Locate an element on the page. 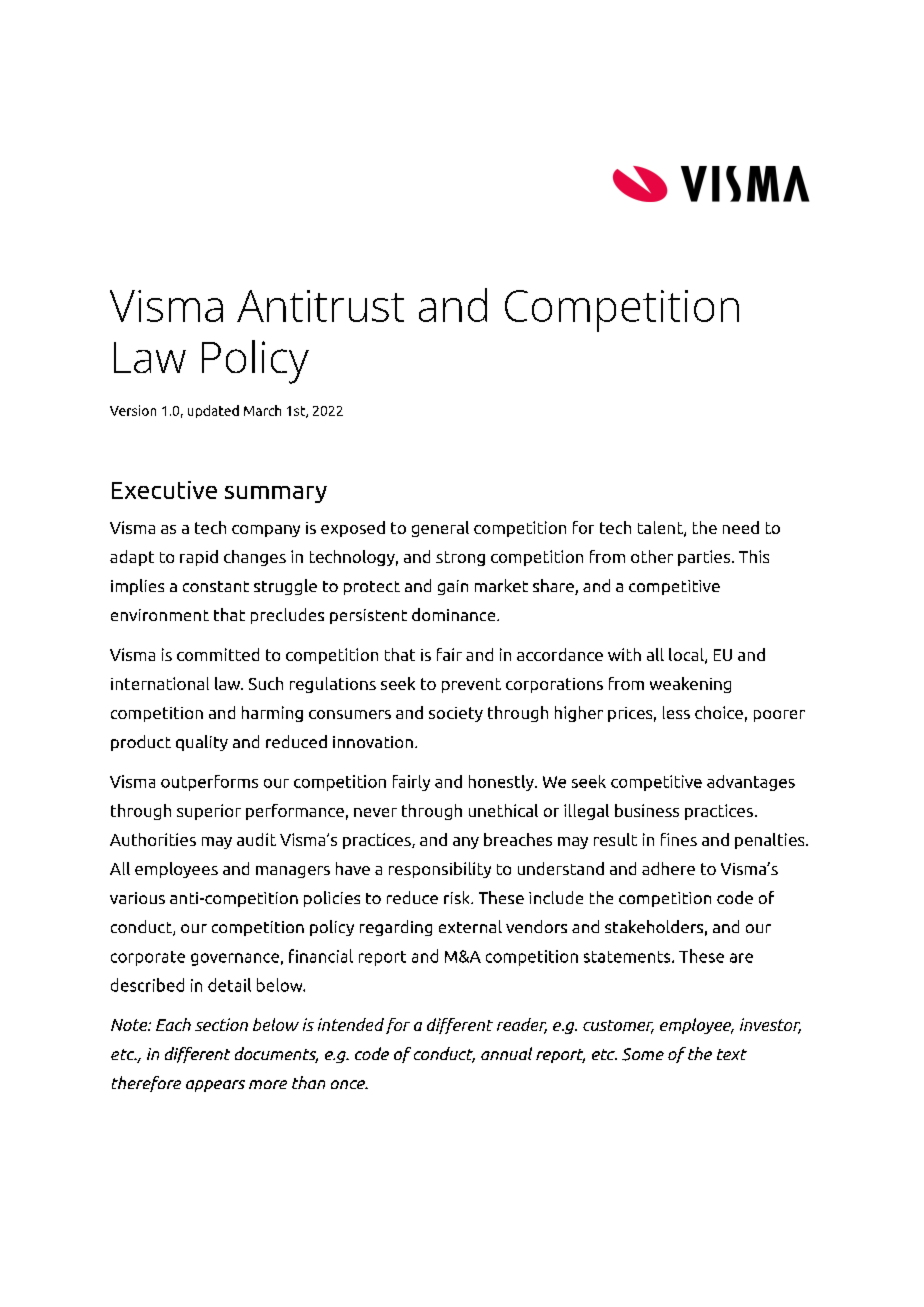  general is located at coordinates (440, 529).
